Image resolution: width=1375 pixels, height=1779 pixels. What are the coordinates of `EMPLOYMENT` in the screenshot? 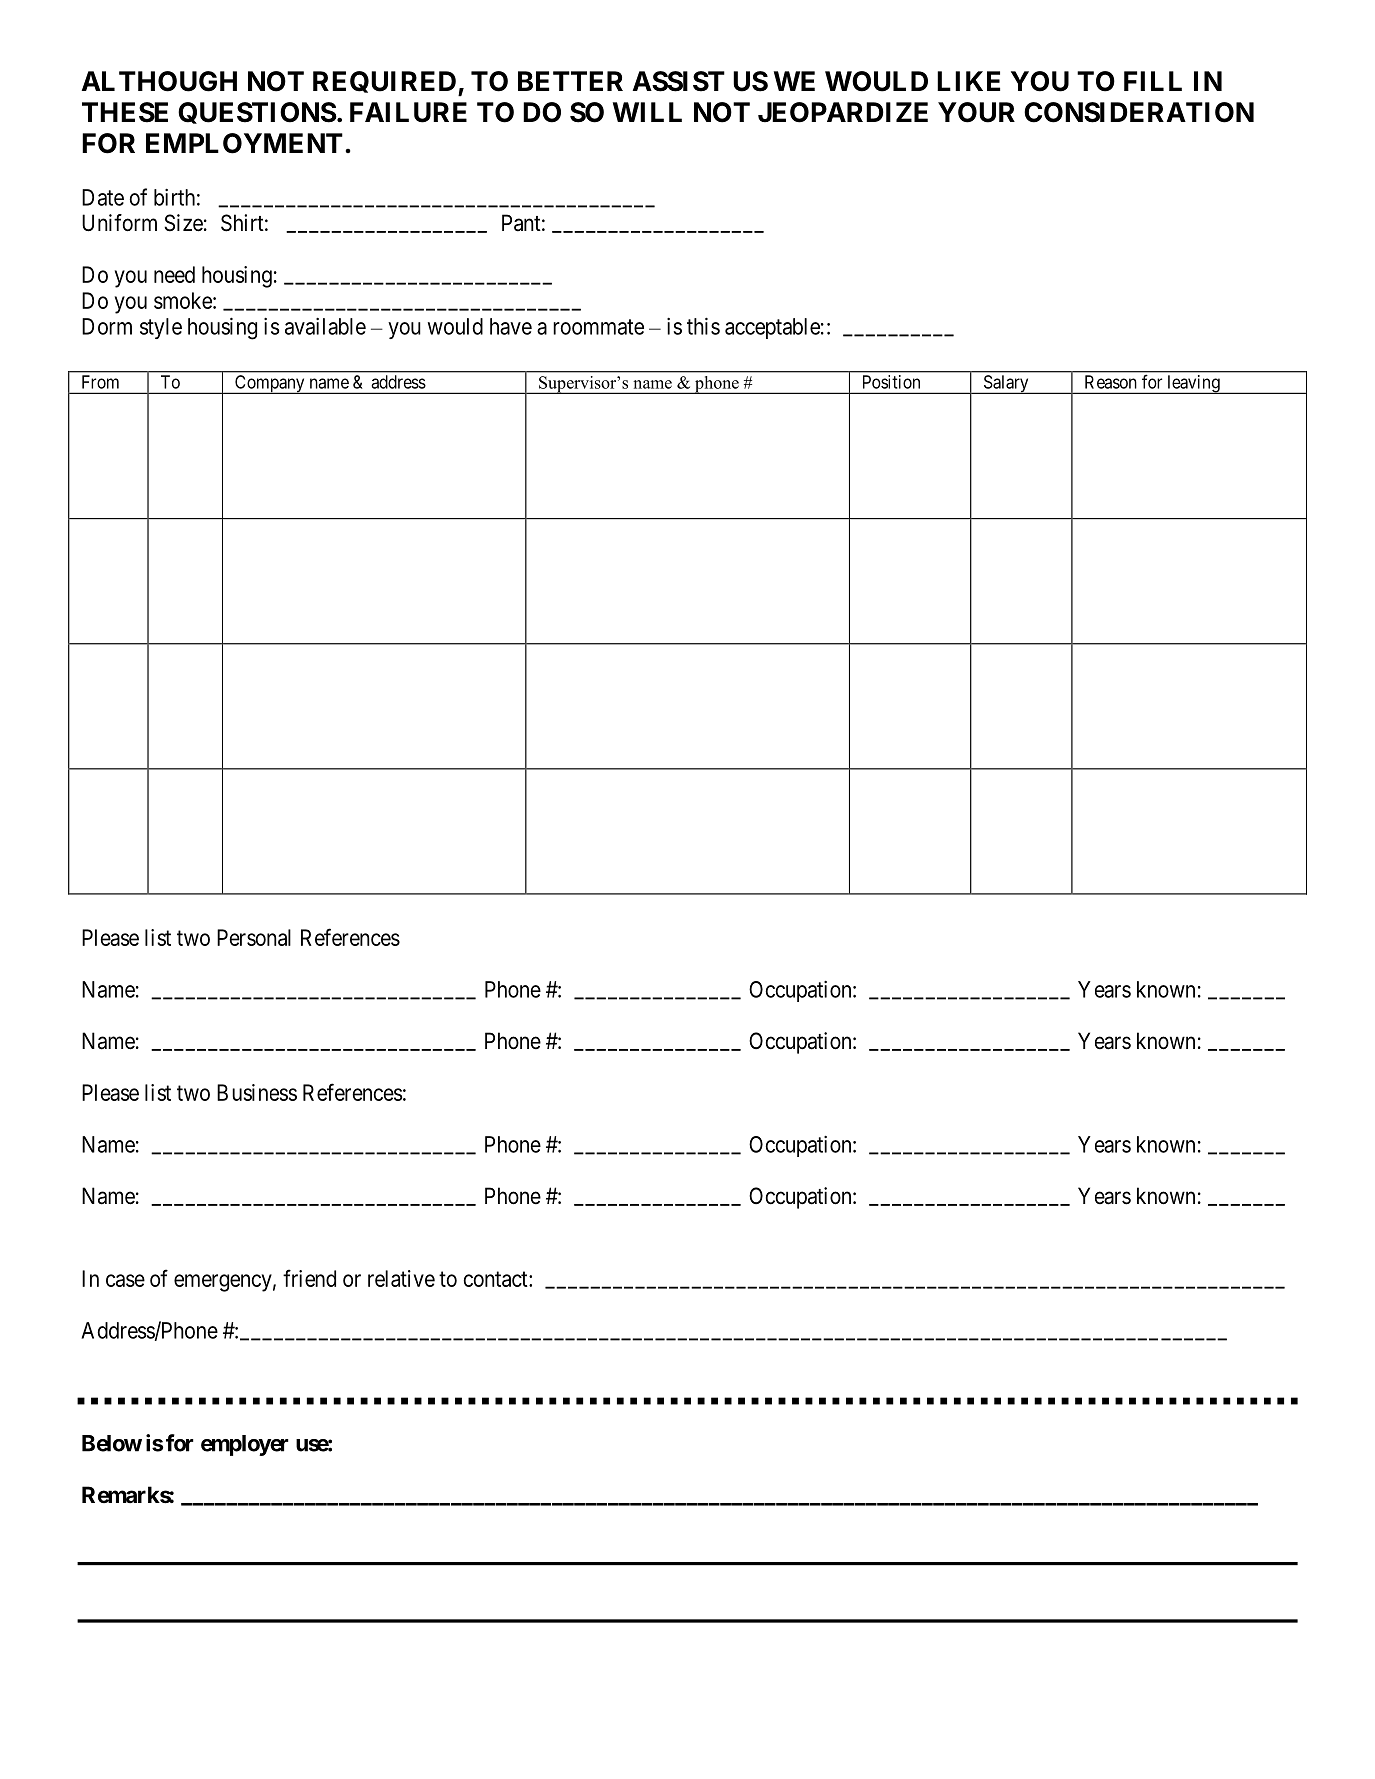 It's located at (244, 143).
